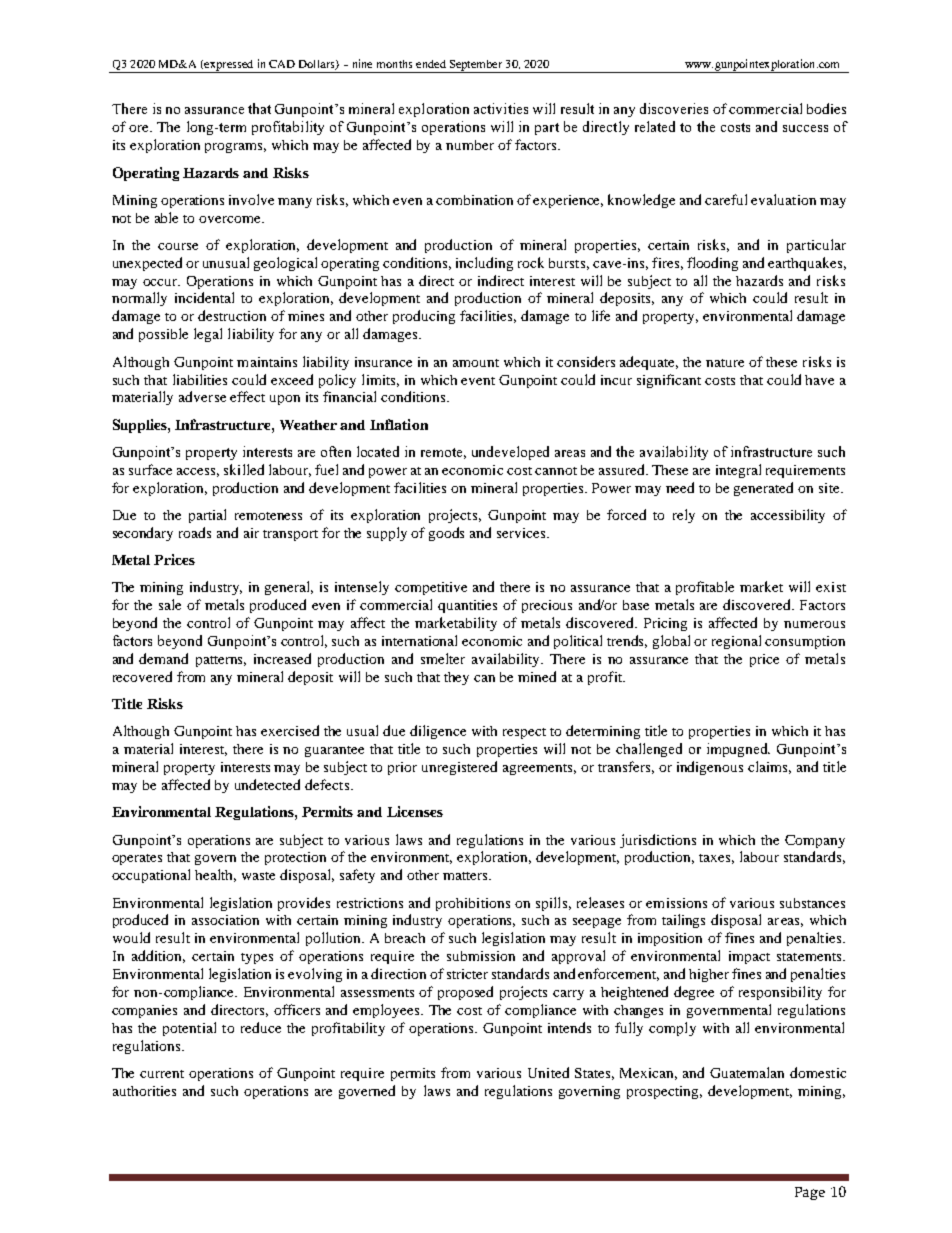 Image resolution: width=952 pixels, height=1233 pixels. I want to click on exercised, so click(290, 730).
